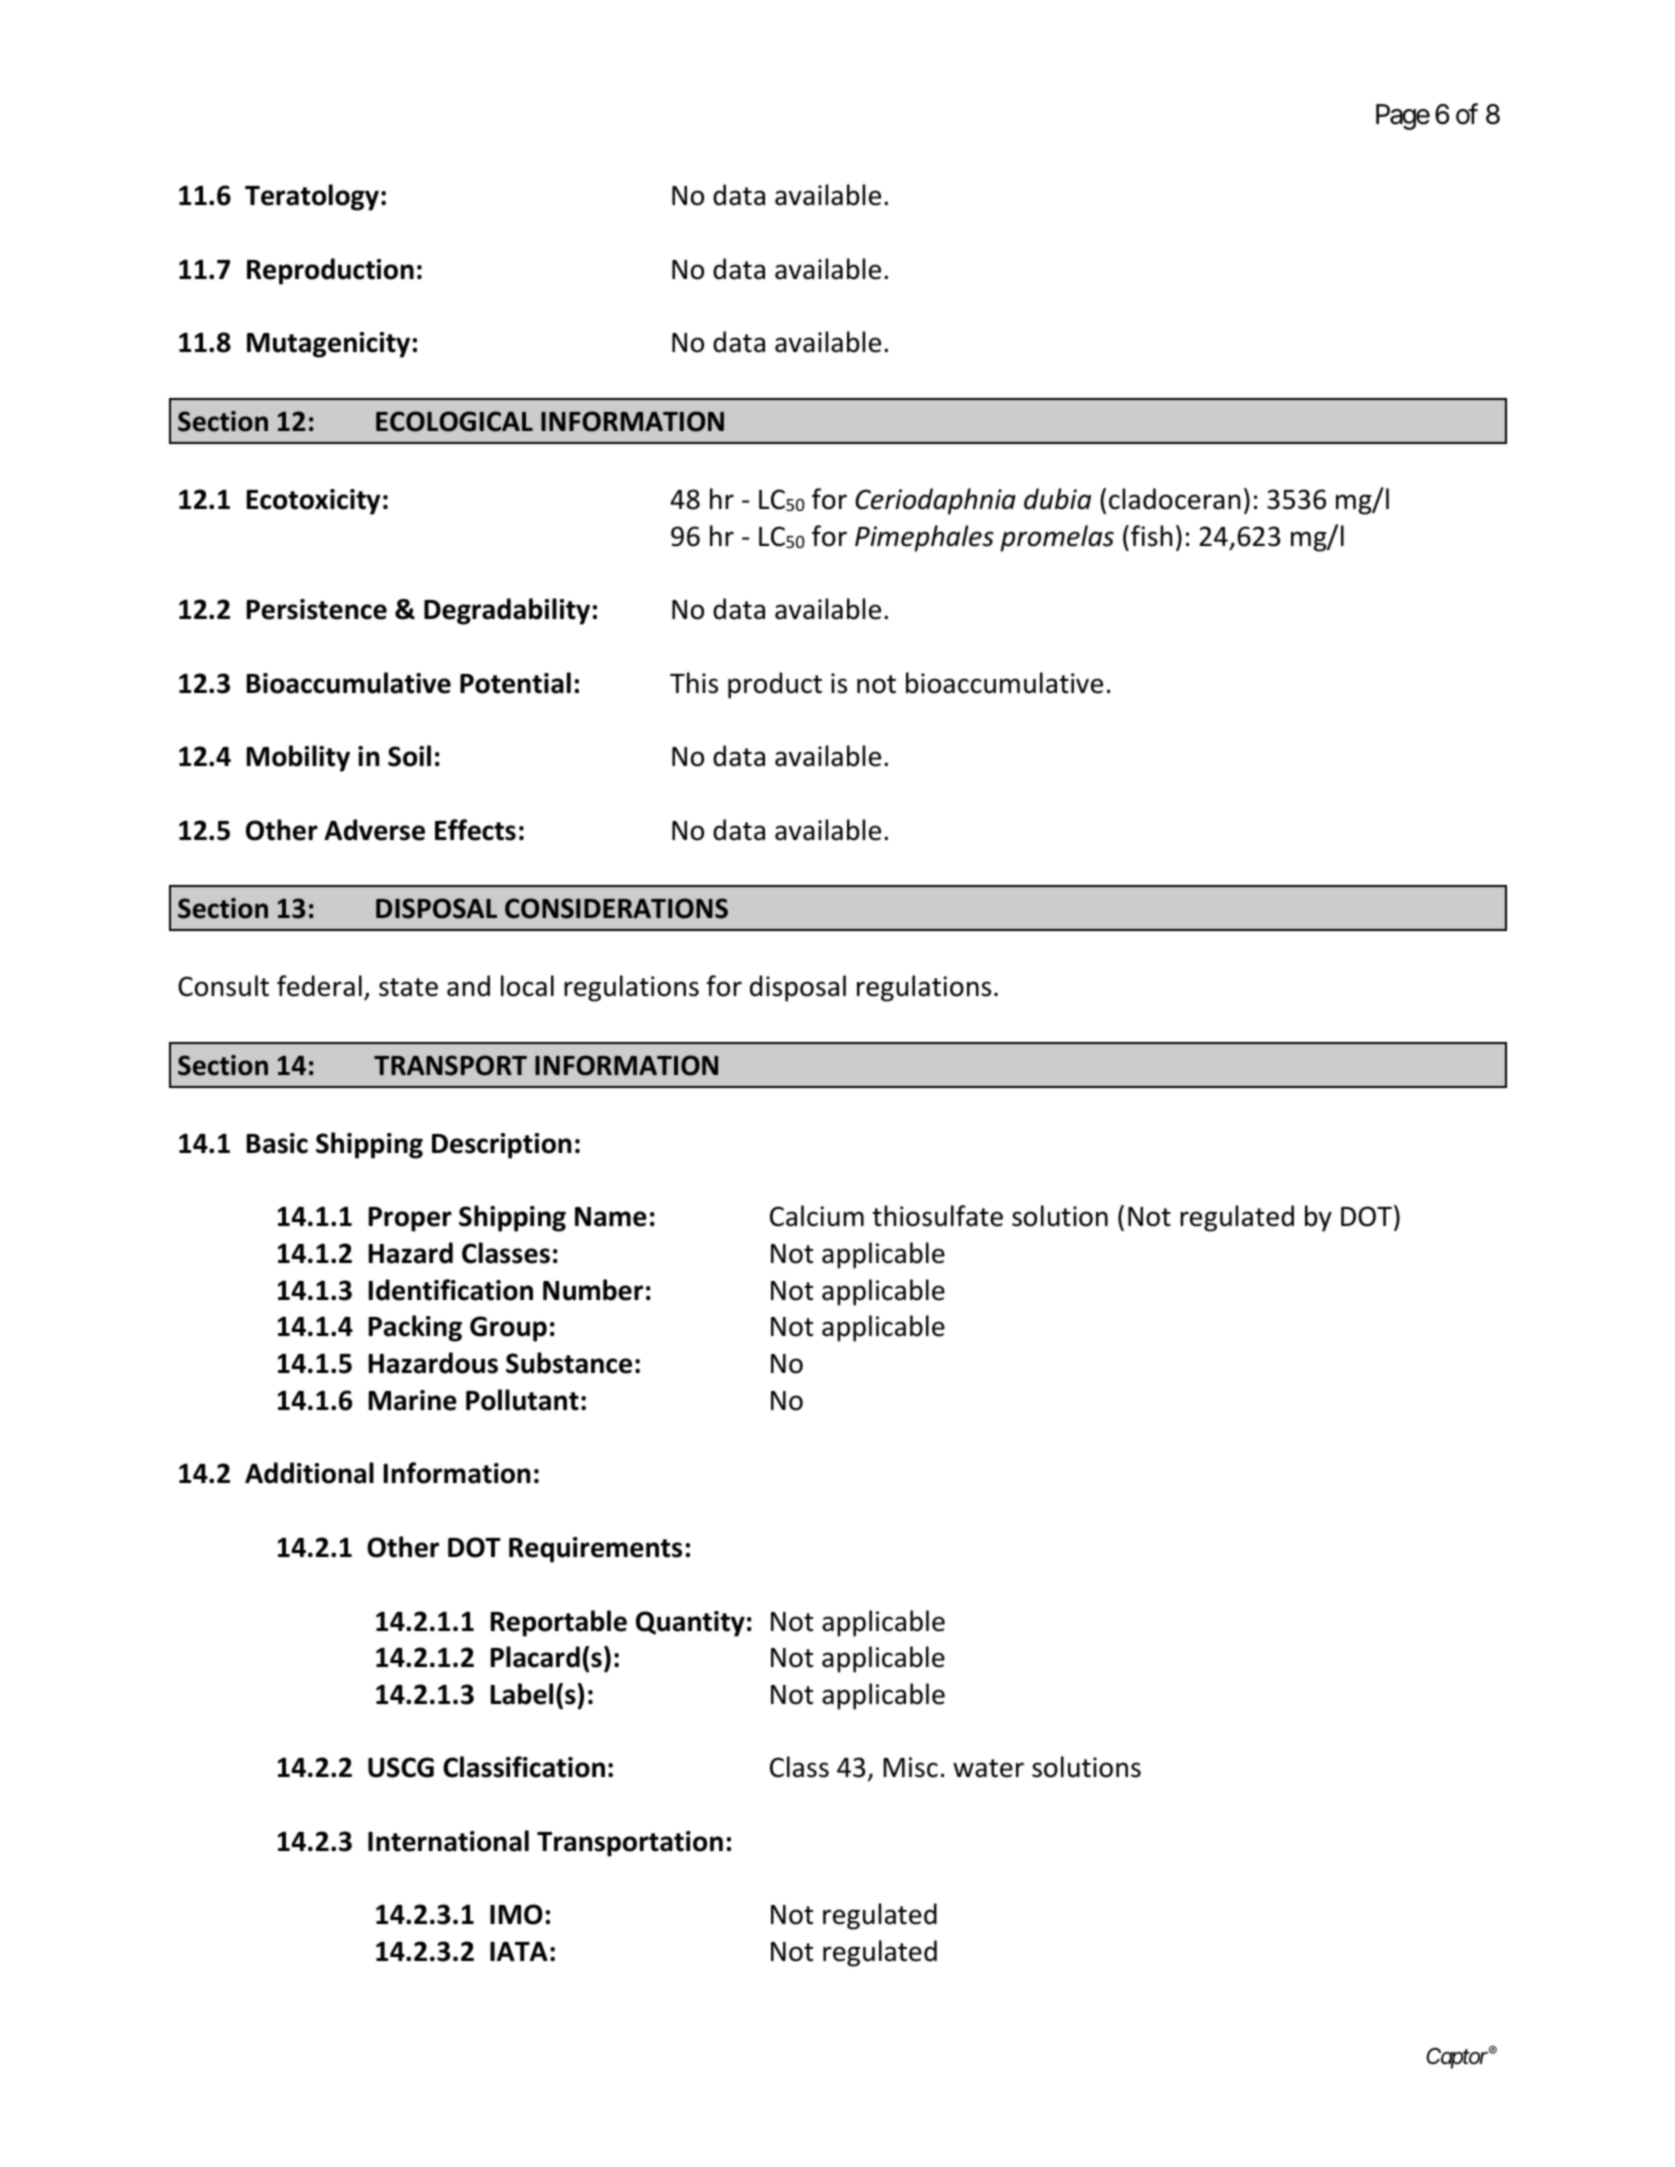 The width and height of the document is (1675, 2167). What do you see at coordinates (309, 1473) in the document?
I see `Additional` at bounding box center [309, 1473].
